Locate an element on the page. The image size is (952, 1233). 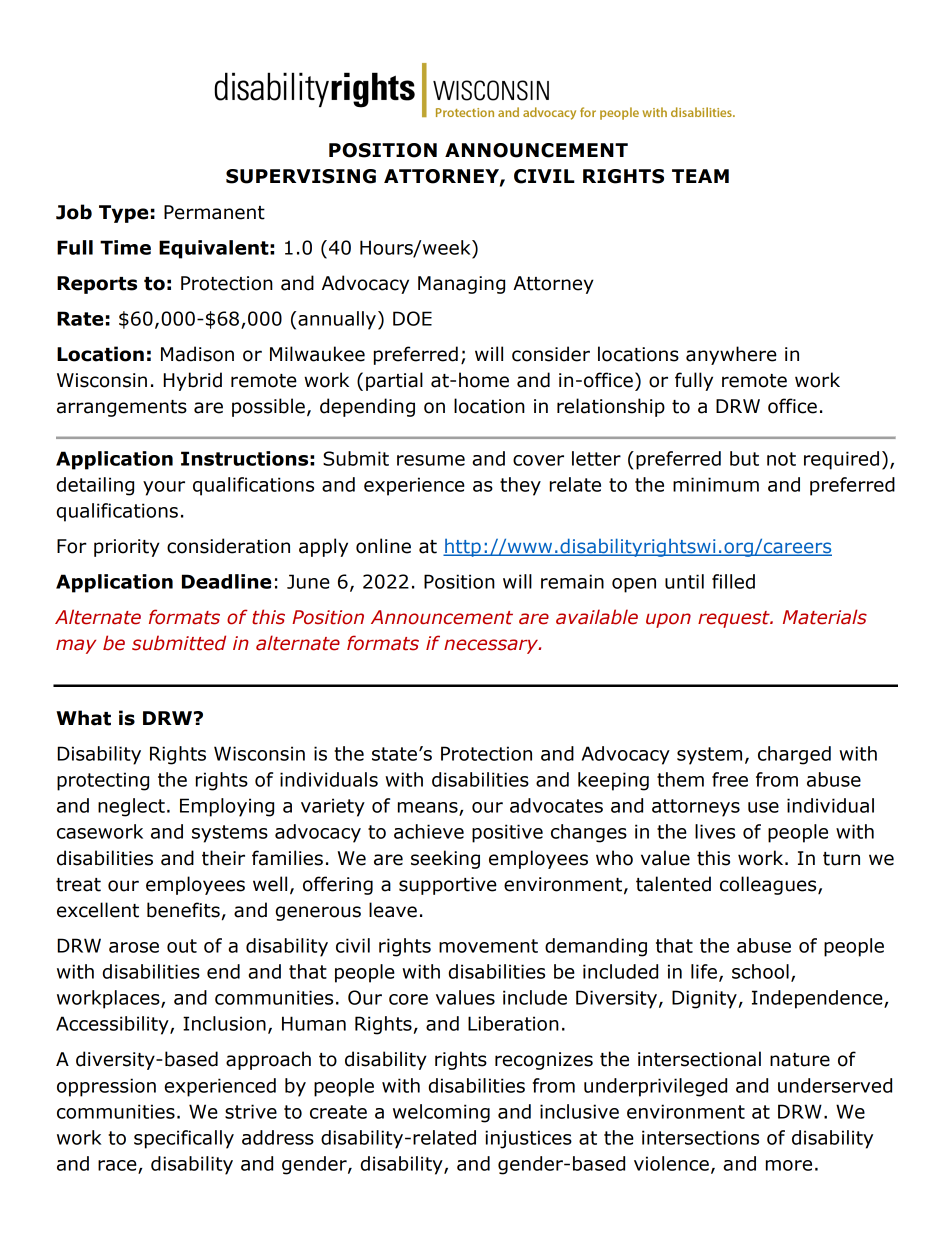
available is located at coordinates (597, 617).
